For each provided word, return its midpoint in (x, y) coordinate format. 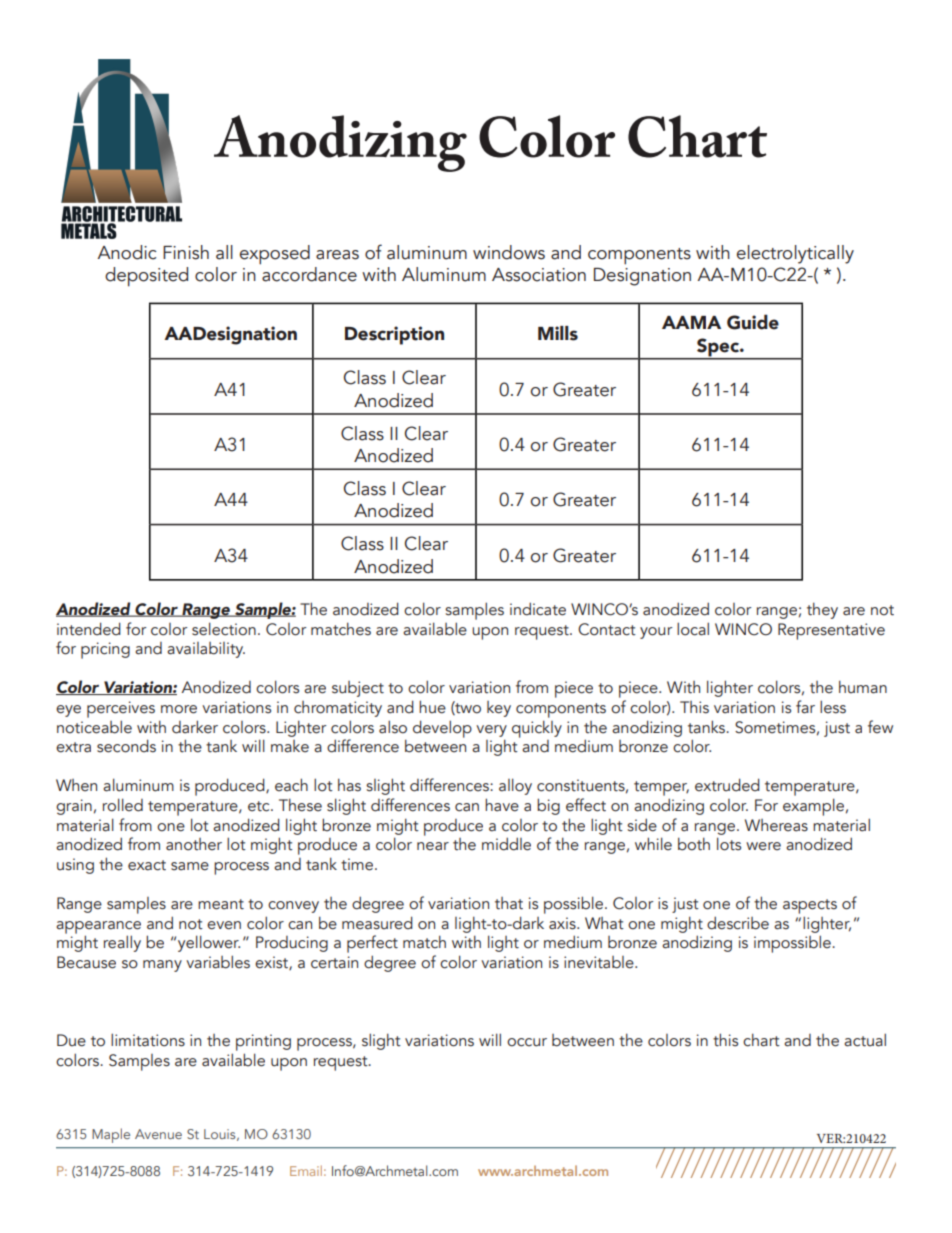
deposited (146, 277)
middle (506, 844)
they (822, 610)
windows (509, 252)
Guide (753, 322)
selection (224, 629)
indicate (538, 609)
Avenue (158, 1134)
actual (865, 1040)
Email (306, 1170)
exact (147, 865)
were (763, 846)
